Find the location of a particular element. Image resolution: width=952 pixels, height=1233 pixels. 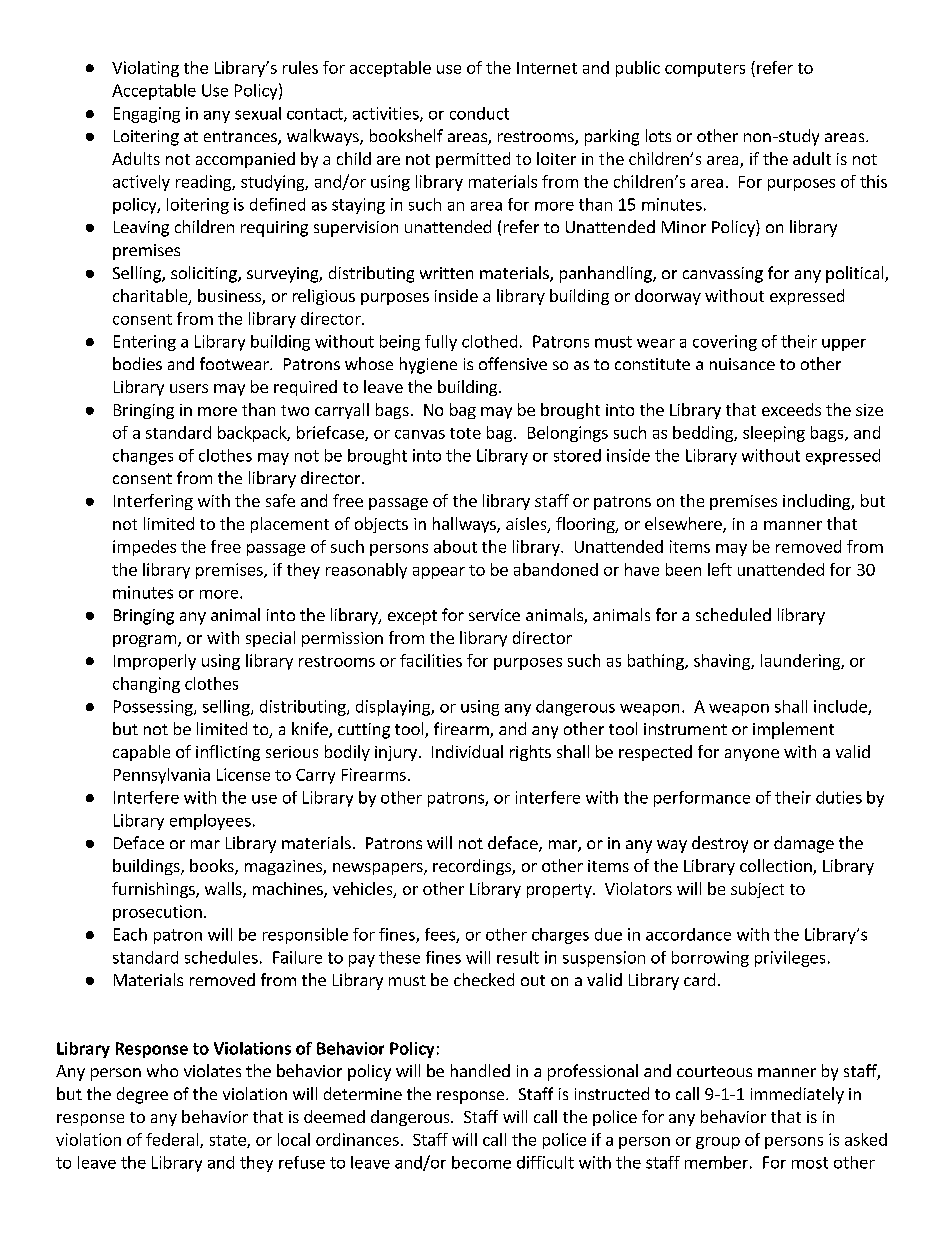

service is located at coordinates (494, 615).
